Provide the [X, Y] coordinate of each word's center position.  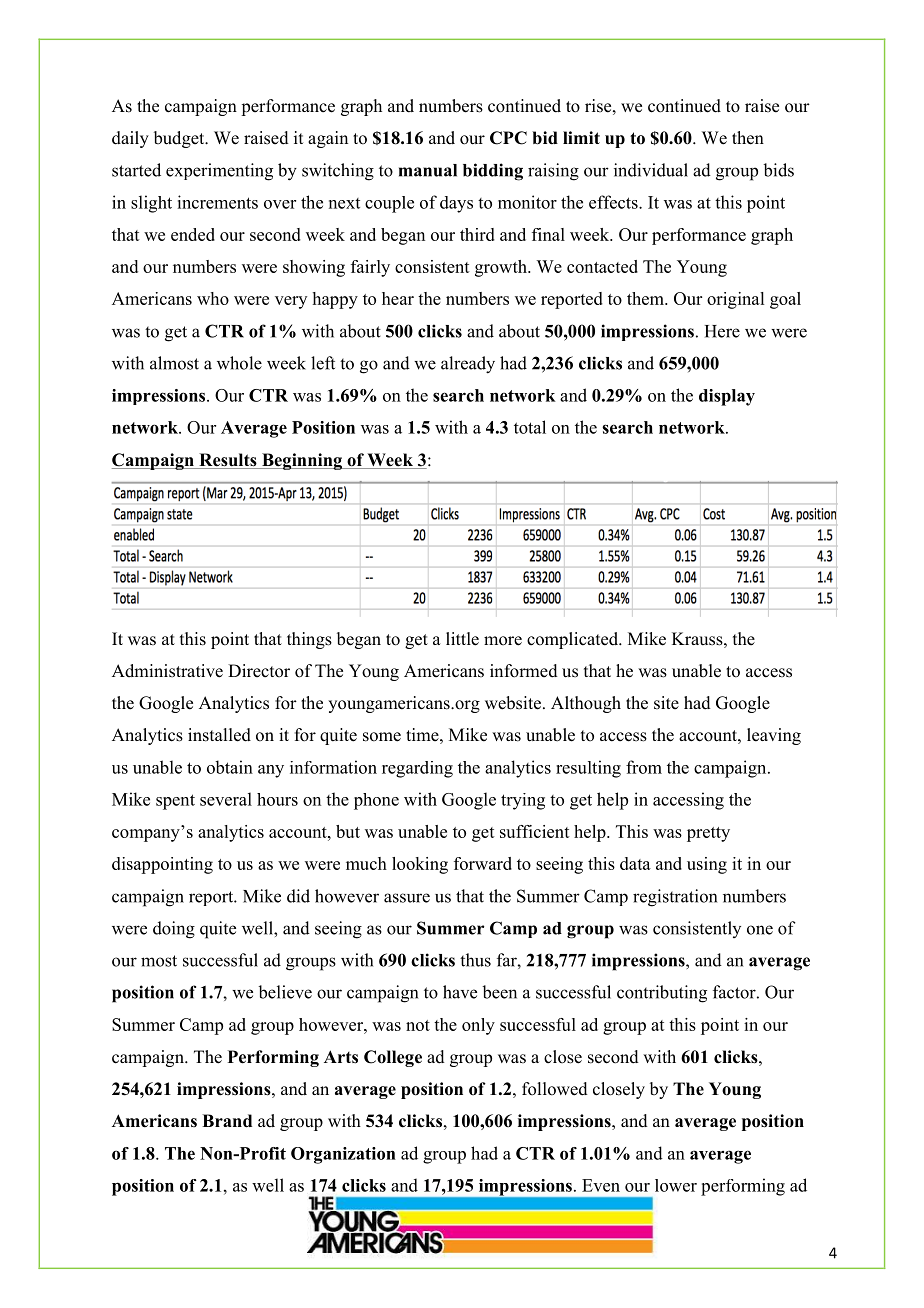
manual [428, 170]
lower [676, 1185]
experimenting [219, 172]
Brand [227, 1121]
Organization [343, 1155]
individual [651, 170]
